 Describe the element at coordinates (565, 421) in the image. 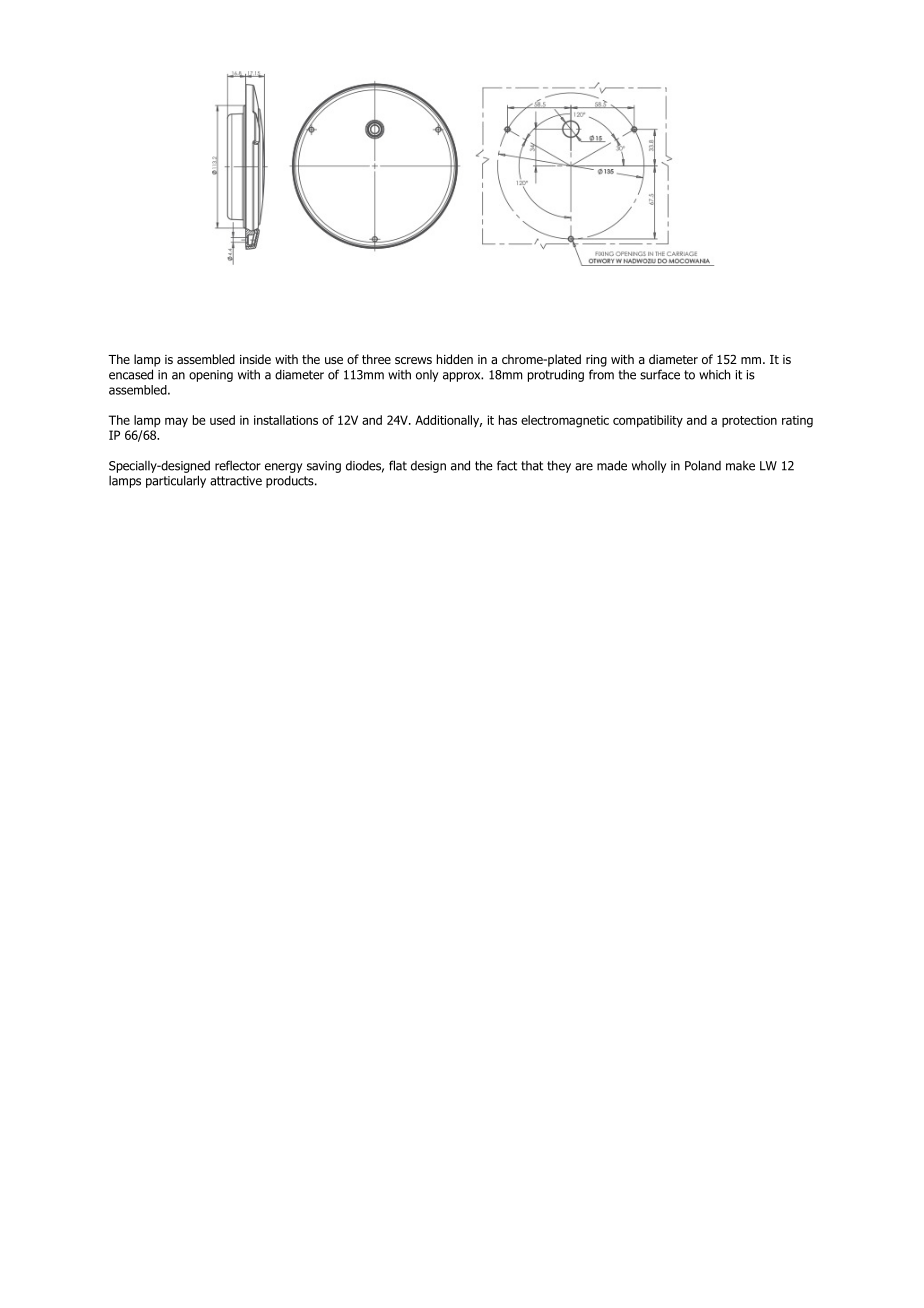

I see `electromagnetic` at that location.
